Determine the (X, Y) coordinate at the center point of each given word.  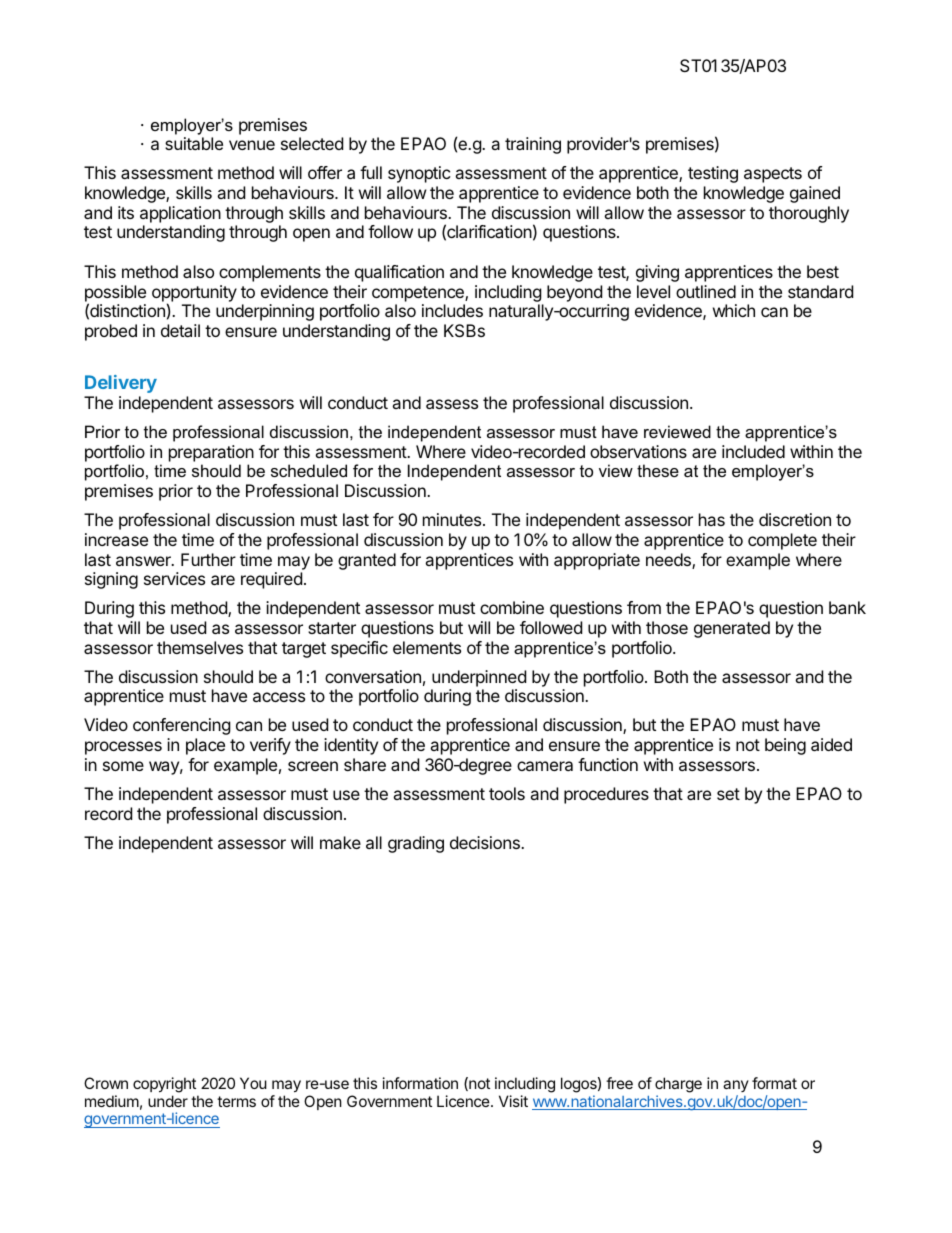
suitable (194, 143)
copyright (164, 1085)
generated (732, 629)
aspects (773, 175)
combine (512, 607)
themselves (200, 647)
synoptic (419, 174)
